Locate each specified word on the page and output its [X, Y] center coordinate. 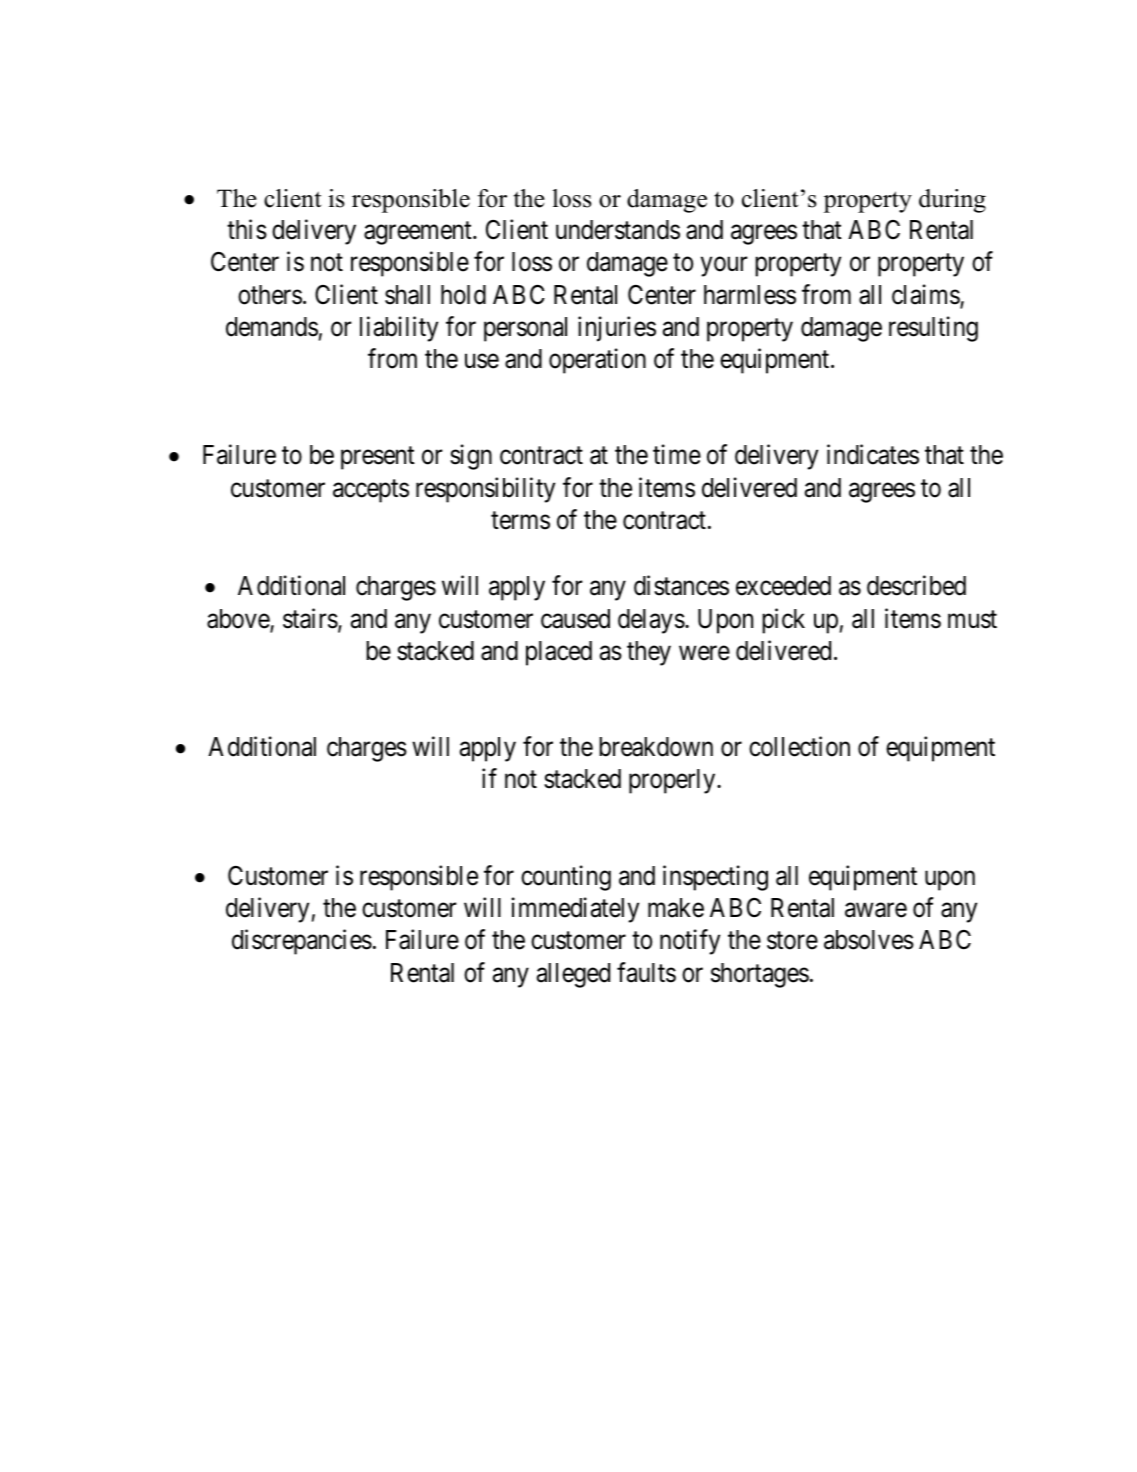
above [239, 620]
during [952, 201]
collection [799, 746]
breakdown [656, 747]
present [378, 458]
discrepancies [302, 942]
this [247, 229]
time [677, 455]
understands [618, 230]
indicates [873, 455]
